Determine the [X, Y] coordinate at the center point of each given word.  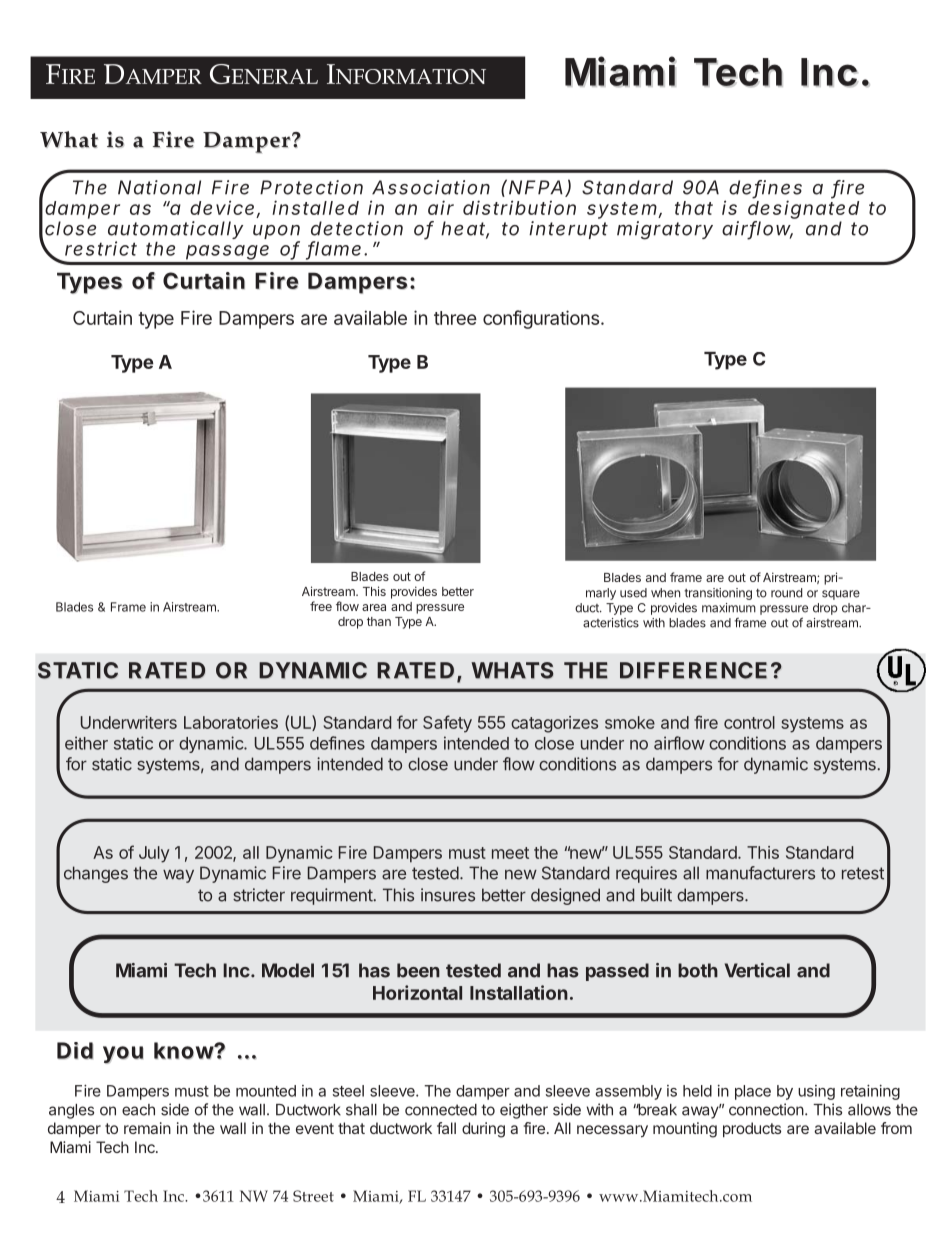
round [786, 593]
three [455, 318]
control [749, 722]
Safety [447, 724]
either [86, 743]
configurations [542, 319]
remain [147, 1128]
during [483, 1130]
